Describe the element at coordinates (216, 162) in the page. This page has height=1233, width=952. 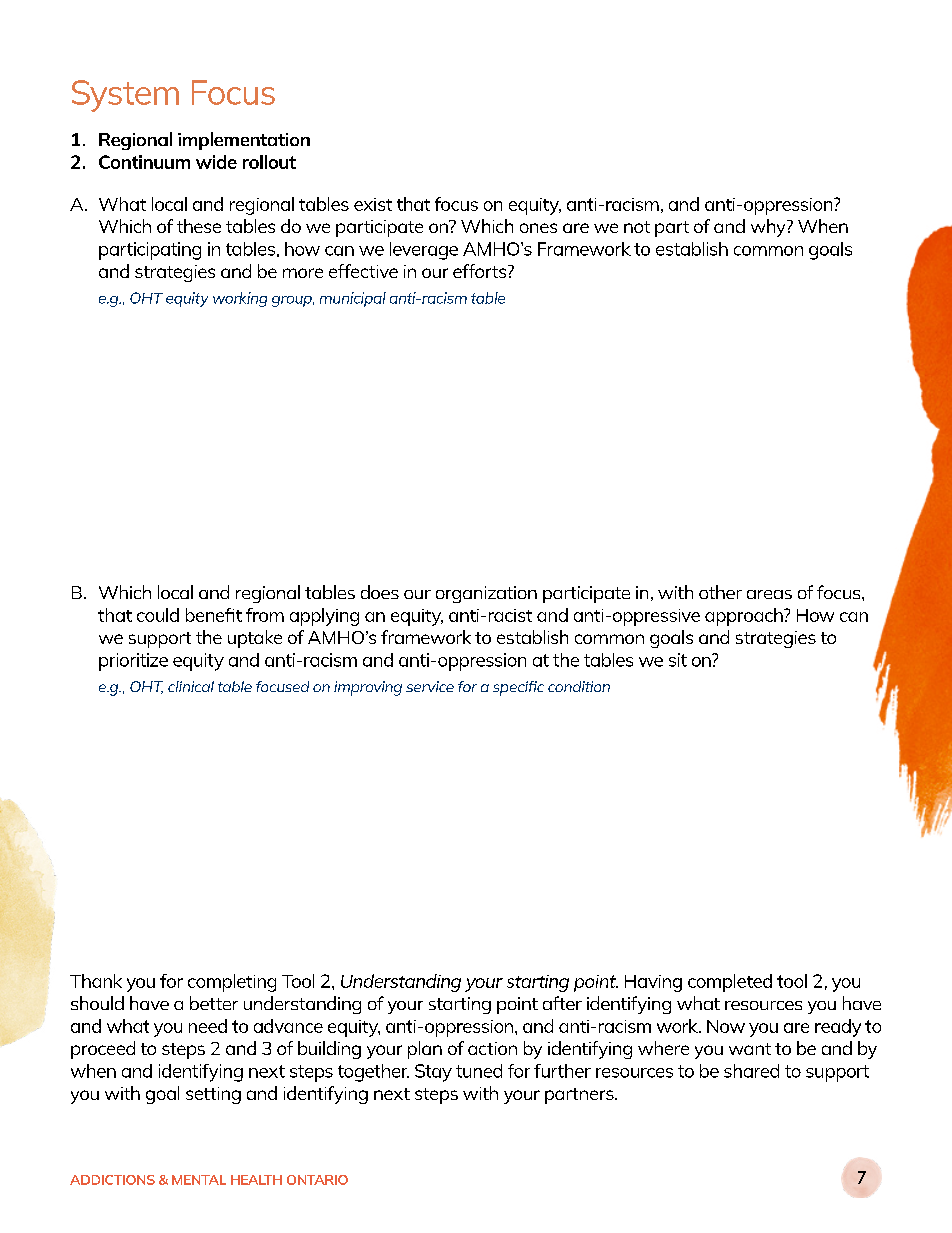
I see `wide` at that location.
